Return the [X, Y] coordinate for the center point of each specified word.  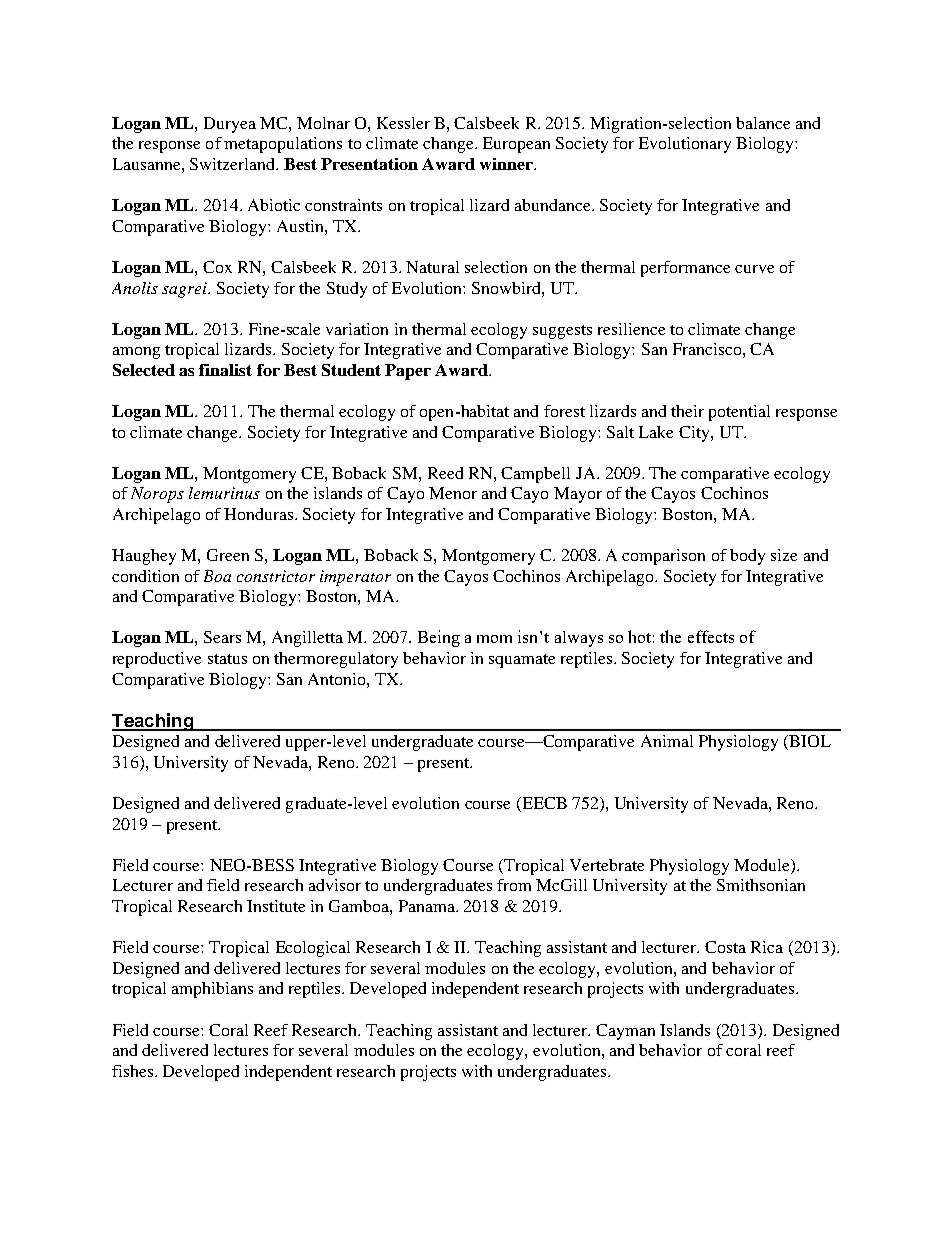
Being [439, 638]
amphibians [212, 990]
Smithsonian [761, 885]
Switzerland [233, 164]
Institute [276, 906]
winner [507, 164]
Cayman [625, 1032]
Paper [408, 372]
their [687, 411]
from [514, 885]
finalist [225, 370]
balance [763, 123]
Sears [222, 637]
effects [711, 636]
